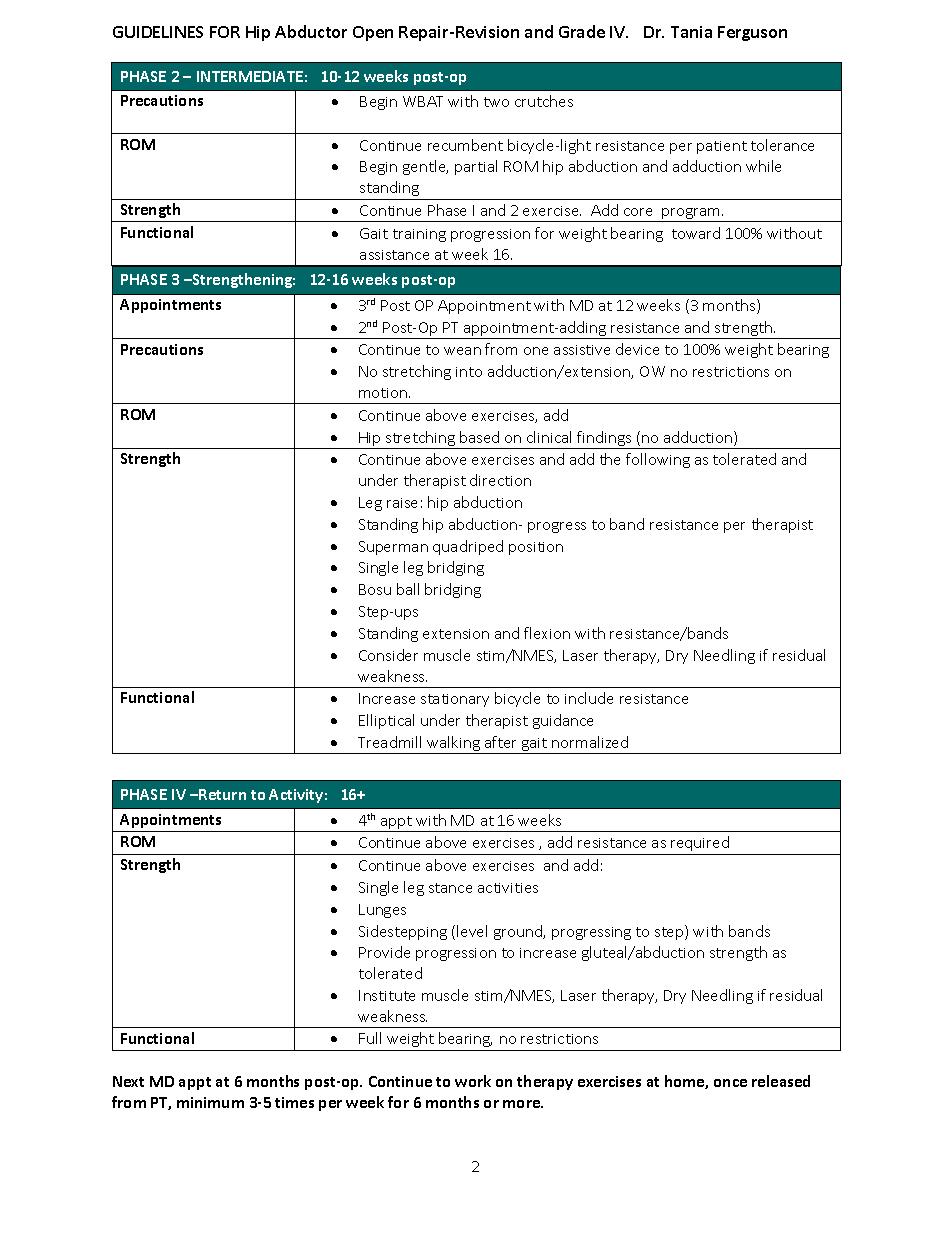 Image resolution: width=952 pixels, height=1233 pixels. What do you see at coordinates (730, 1083) in the screenshot?
I see `once` at bounding box center [730, 1083].
